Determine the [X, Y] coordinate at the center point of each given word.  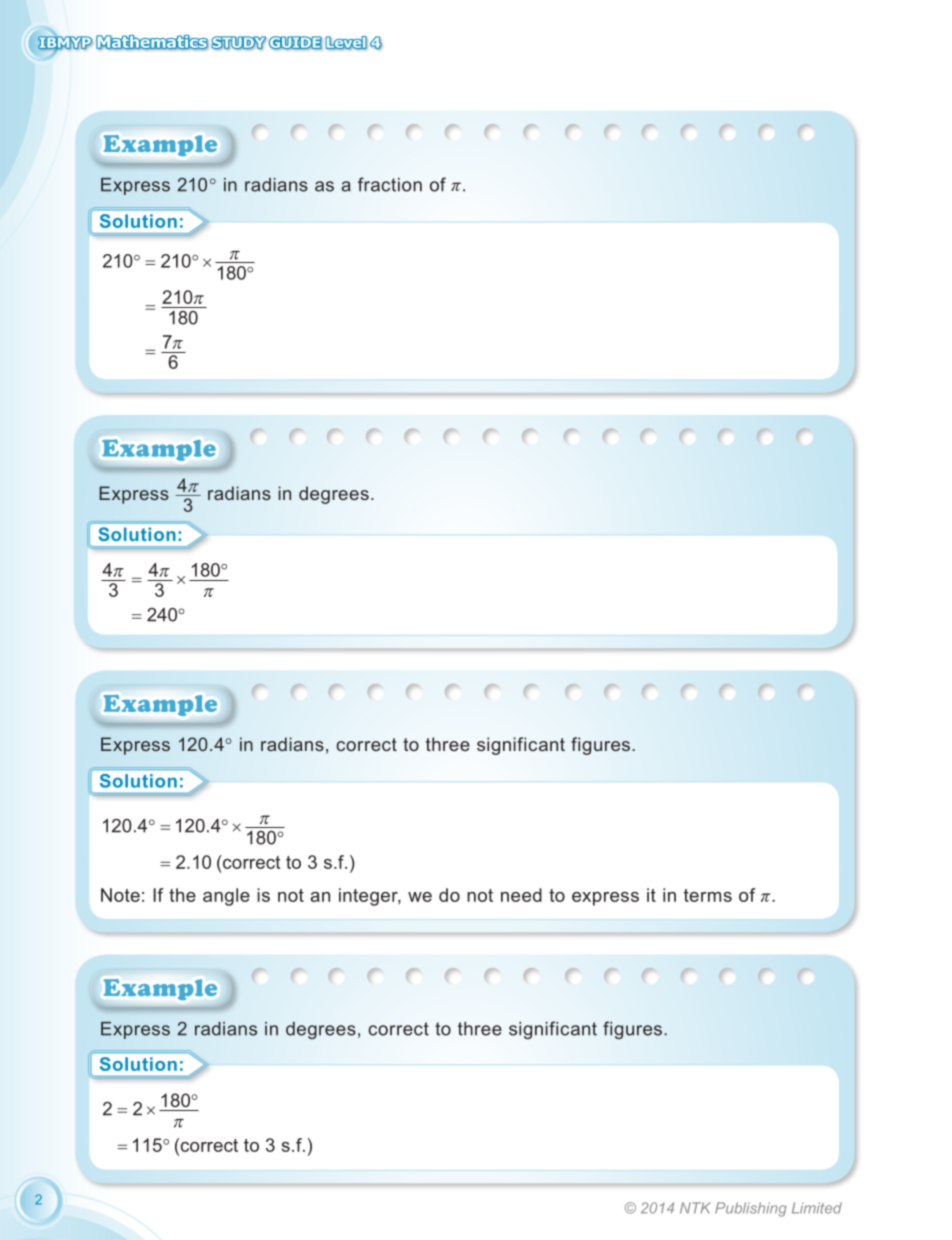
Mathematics [152, 42]
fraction [390, 184]
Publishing [751, 1209]
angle [226, 897]
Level [346, 43]
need [521, 895]
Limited [817, 1208]
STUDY [238, 43]
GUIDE [295, 43]
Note [120, 895]
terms [708, 895]
